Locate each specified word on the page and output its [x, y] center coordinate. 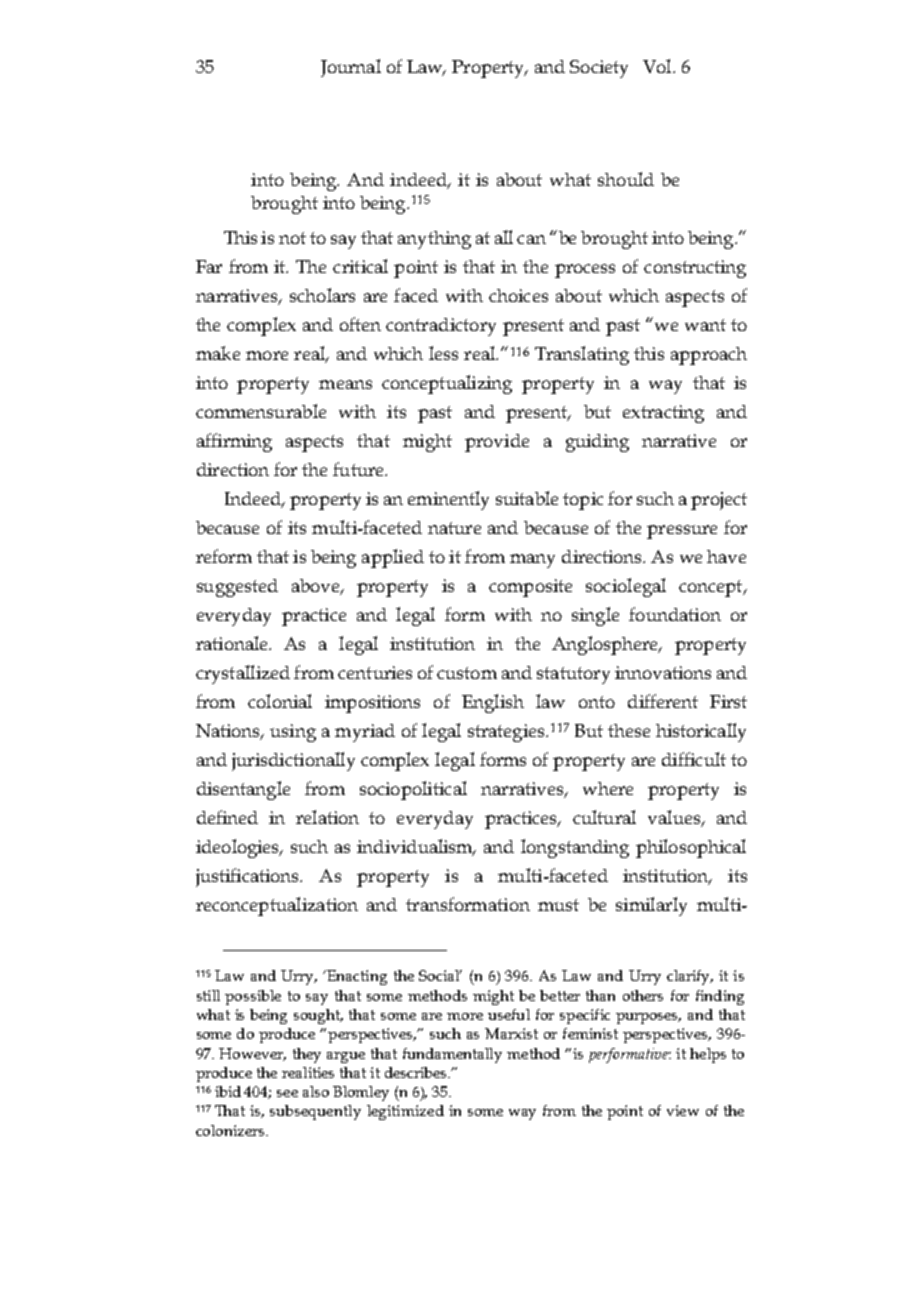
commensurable [261, 411]
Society [599, 69]
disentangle [243, 790]
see [287, 1093]
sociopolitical [413, 790]
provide [497, 443]
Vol [658, 66]
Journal [351, 68]
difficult [694, 759]
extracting [663, 414]
